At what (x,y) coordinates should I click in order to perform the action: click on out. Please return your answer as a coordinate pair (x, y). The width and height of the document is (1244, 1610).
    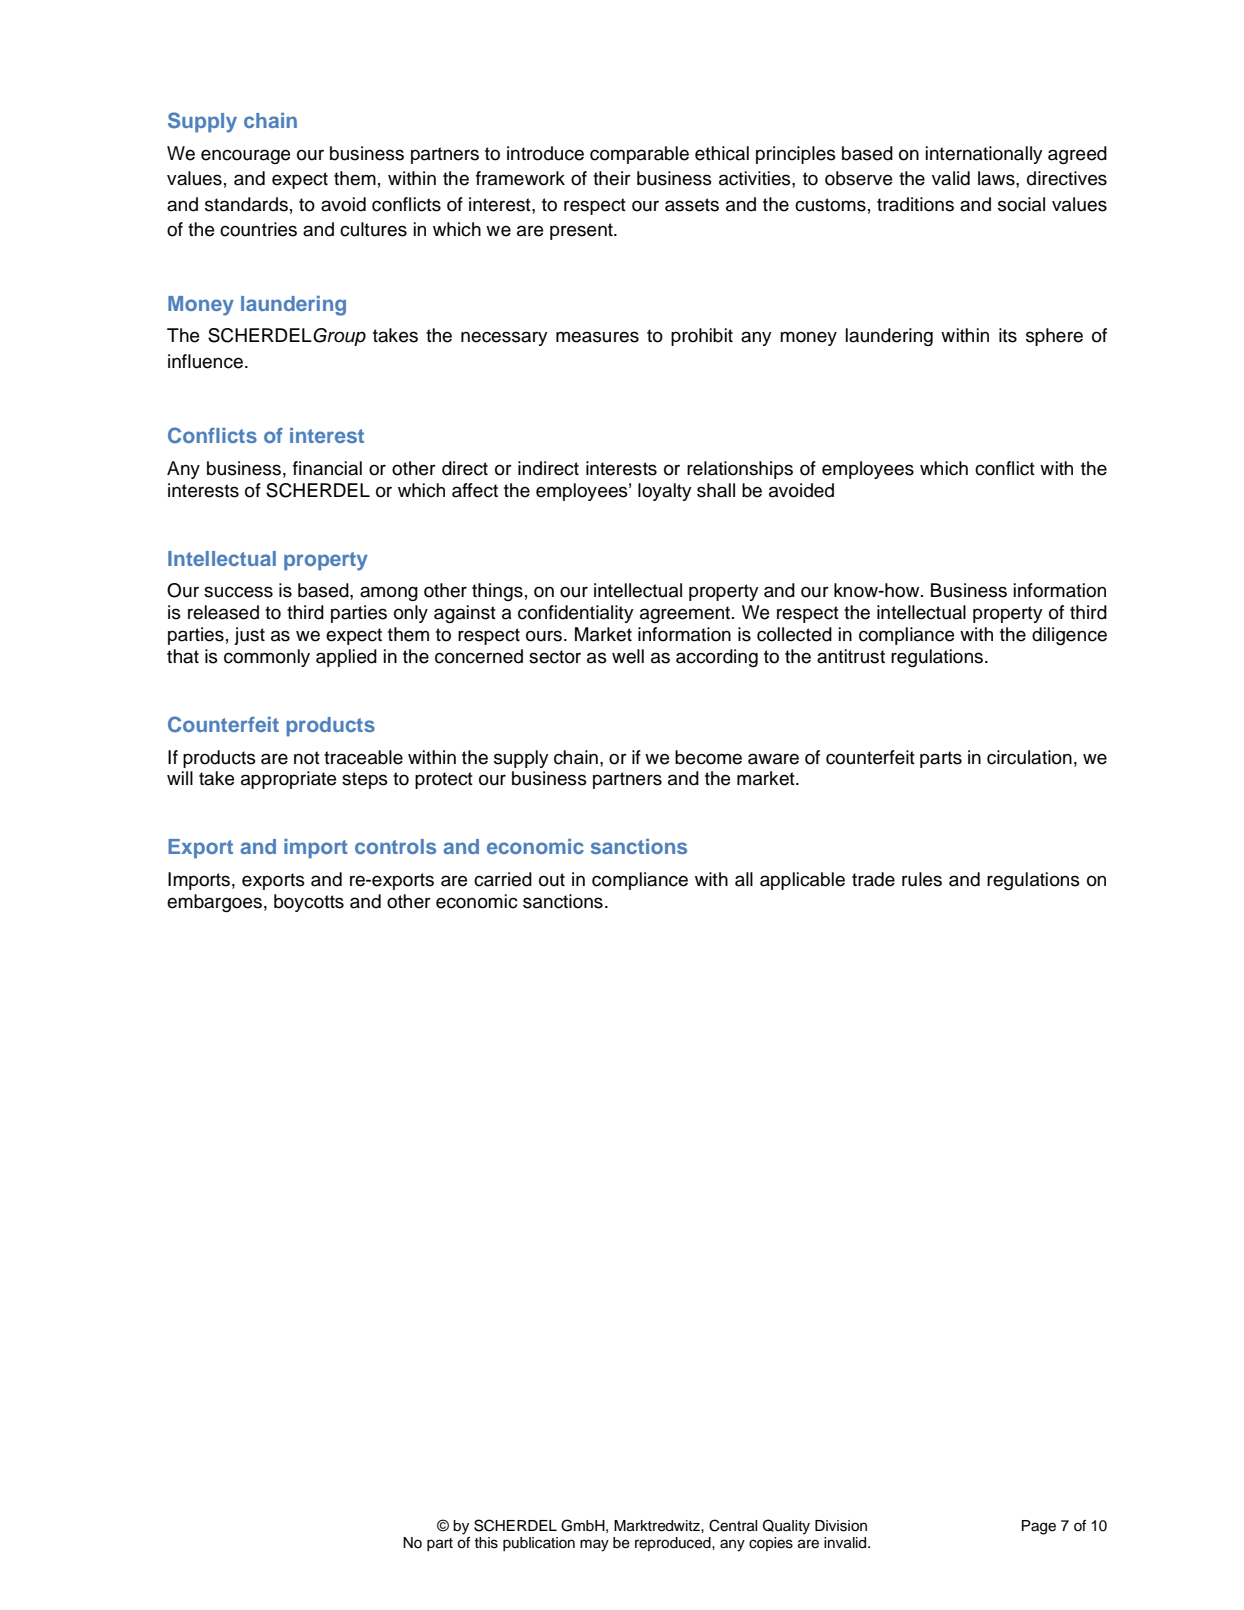
    Looking at the image, I should click on (552, 880).
